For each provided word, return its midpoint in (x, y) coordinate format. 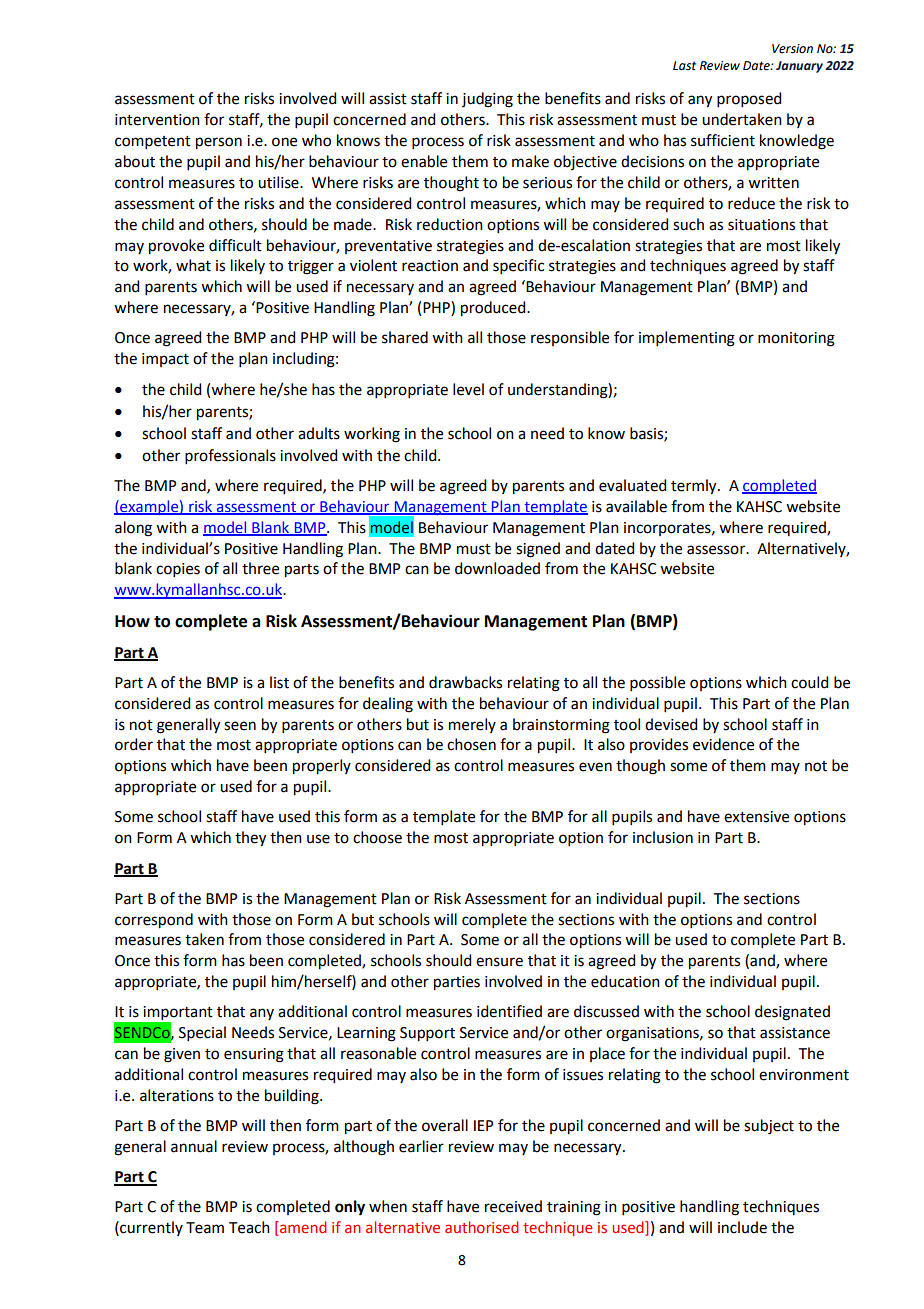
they (250, 839)
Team (205, 1228)
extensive (756, 817)
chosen (471, 744)
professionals (230, 456)
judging (487, 100)
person (219, 143)
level (468, 389)
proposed (749, 99)
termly (695, 487)
